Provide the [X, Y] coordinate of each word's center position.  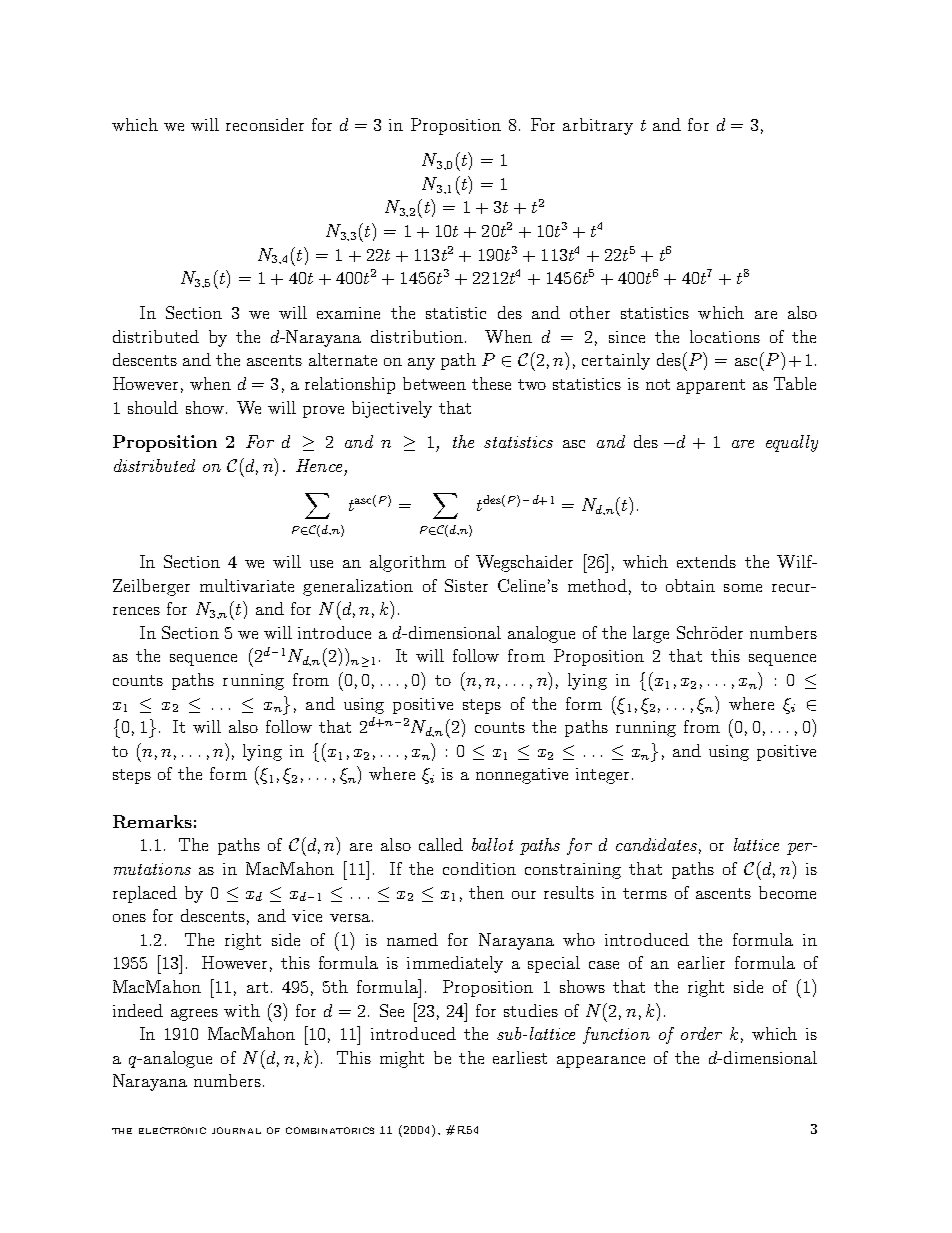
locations [725, 336]
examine [348, 313]
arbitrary [598, 126]
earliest [520, 1057]
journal [236, 1130]
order [701, 1033]
